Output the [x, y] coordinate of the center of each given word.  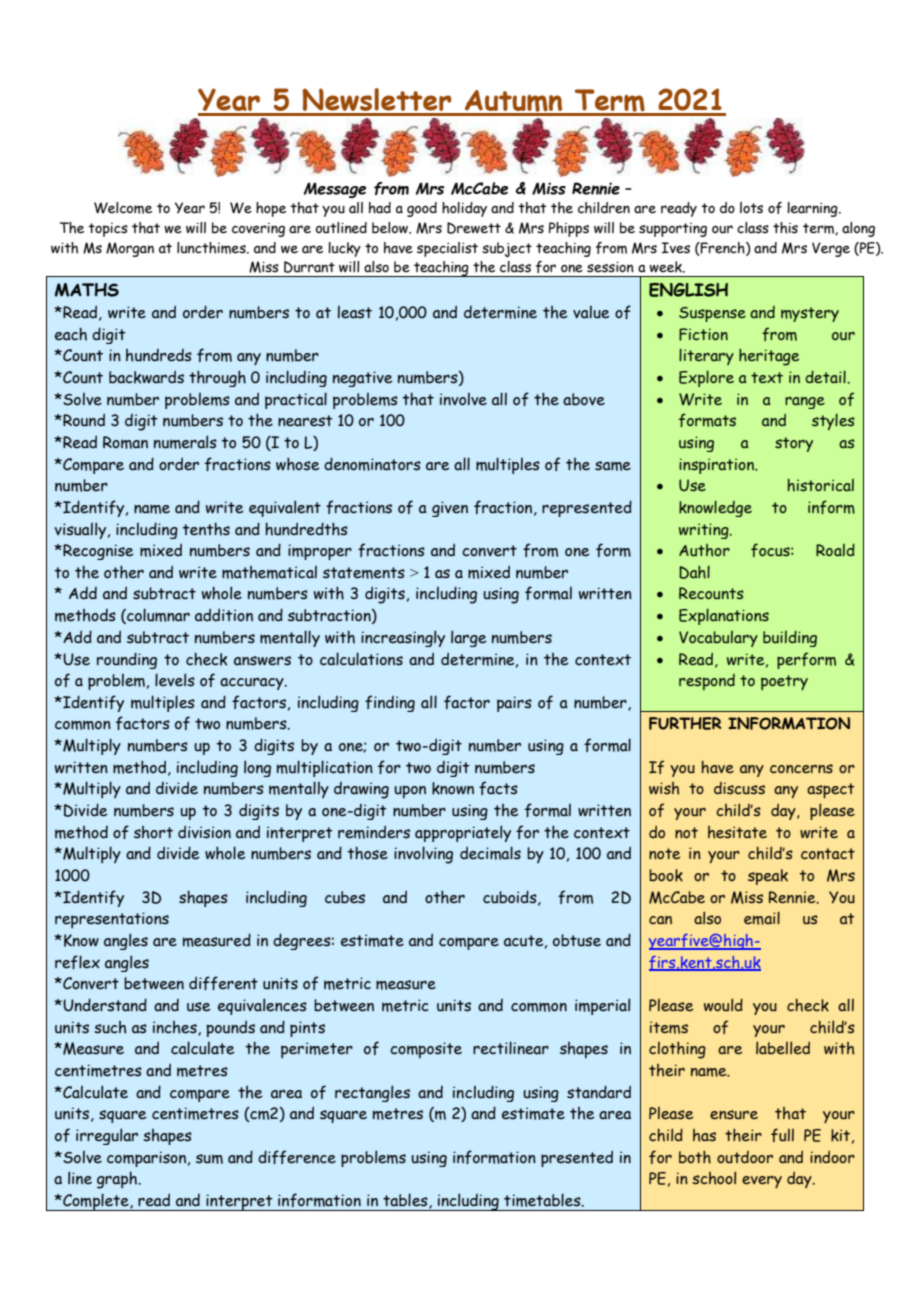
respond [707, 682]
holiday [464, 209]
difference [297, 1157]
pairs [514, 704]
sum [209, 1159]
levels [175, 680]
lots [751, 208]
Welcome [123, 208]
